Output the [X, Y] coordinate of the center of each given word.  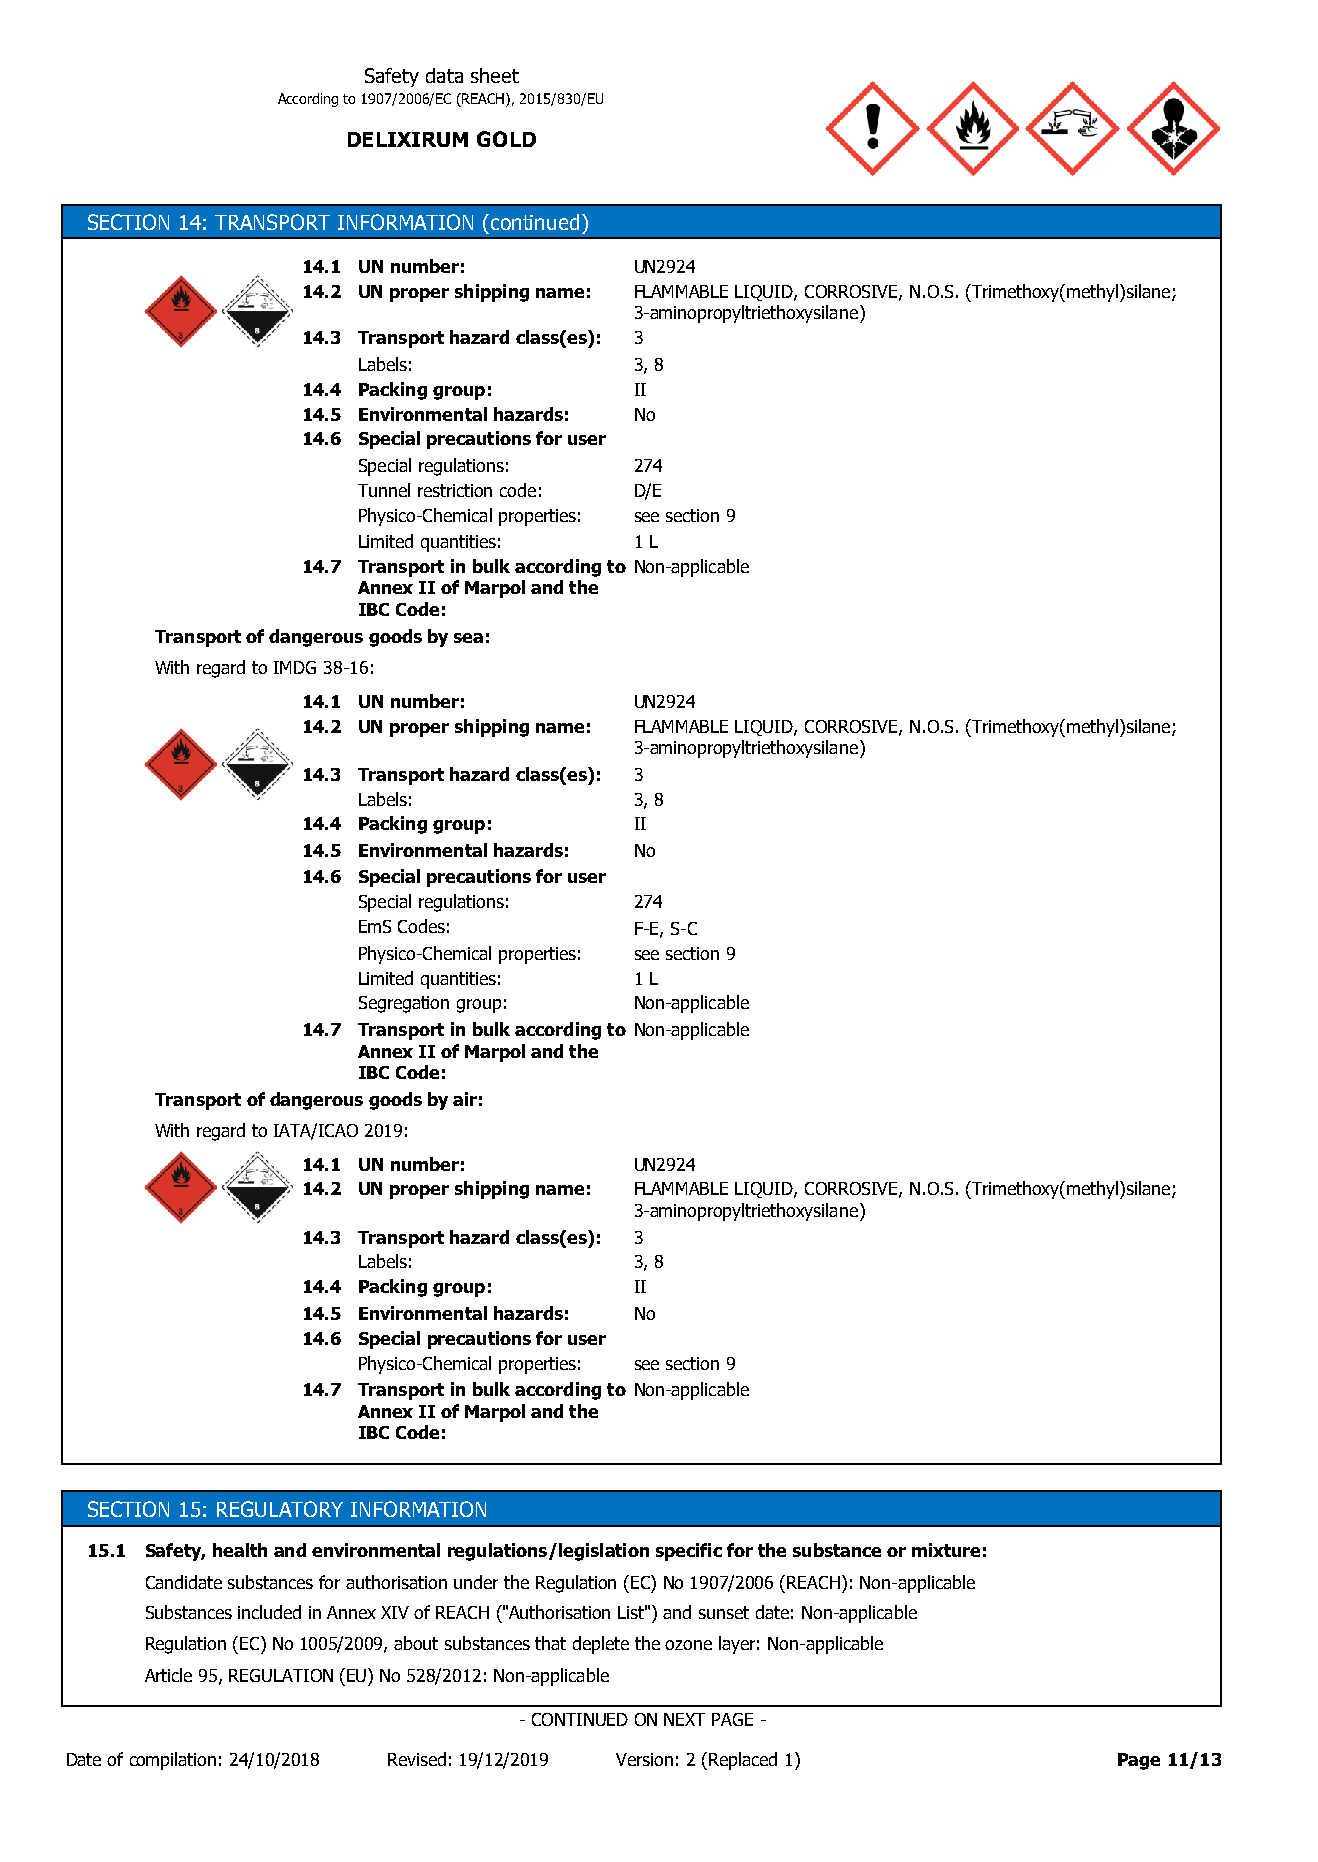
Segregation [404, 1004]
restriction [455, 490]
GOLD [506, 139]
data [444, 75]
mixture [946, 1550]
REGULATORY [280, 1509]
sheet [495, 75]
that [550, 1643]
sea [468, 638]
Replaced [741, 1761]
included [269, 1612]
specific [689, 1552]
